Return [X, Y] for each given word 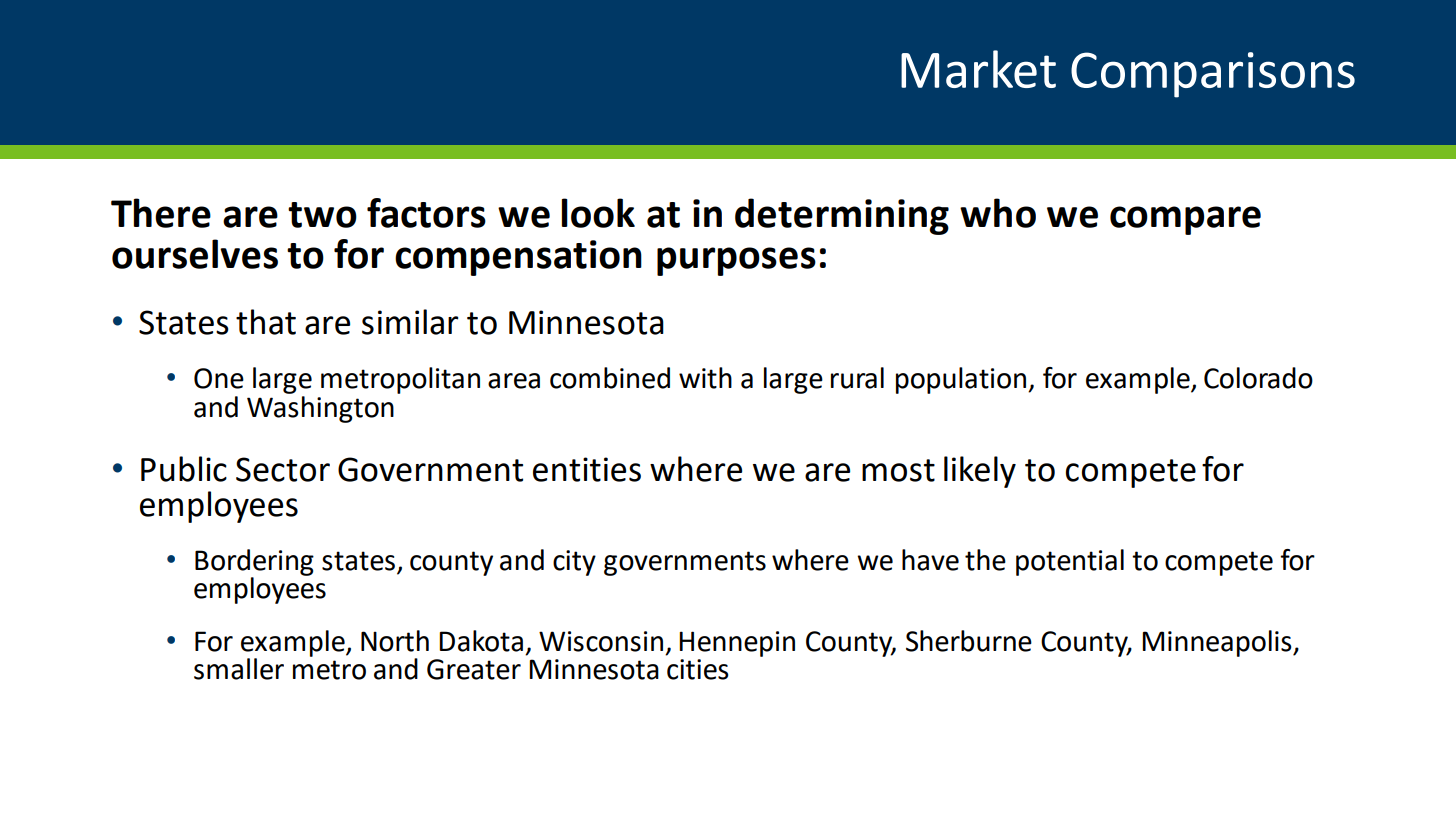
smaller [239, 669]
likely [980, 472]
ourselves [195, 254]
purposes [736, 261]
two [322, 215]
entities [587, 469]
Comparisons [1213, 75]
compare [1185, 220]
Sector [283, 469]
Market [978, 69]
